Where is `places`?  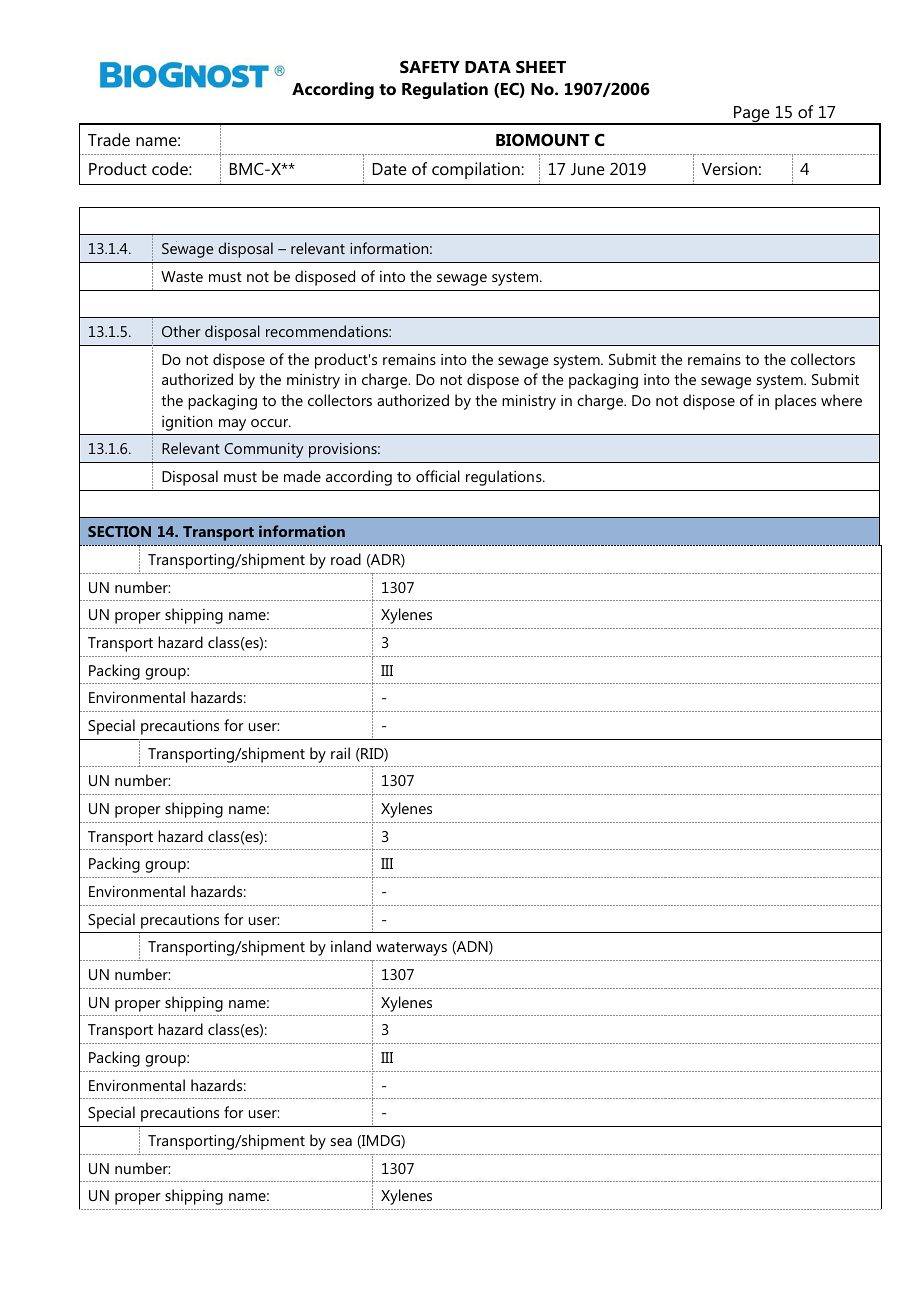
places is located at coordinates (795, 402).
